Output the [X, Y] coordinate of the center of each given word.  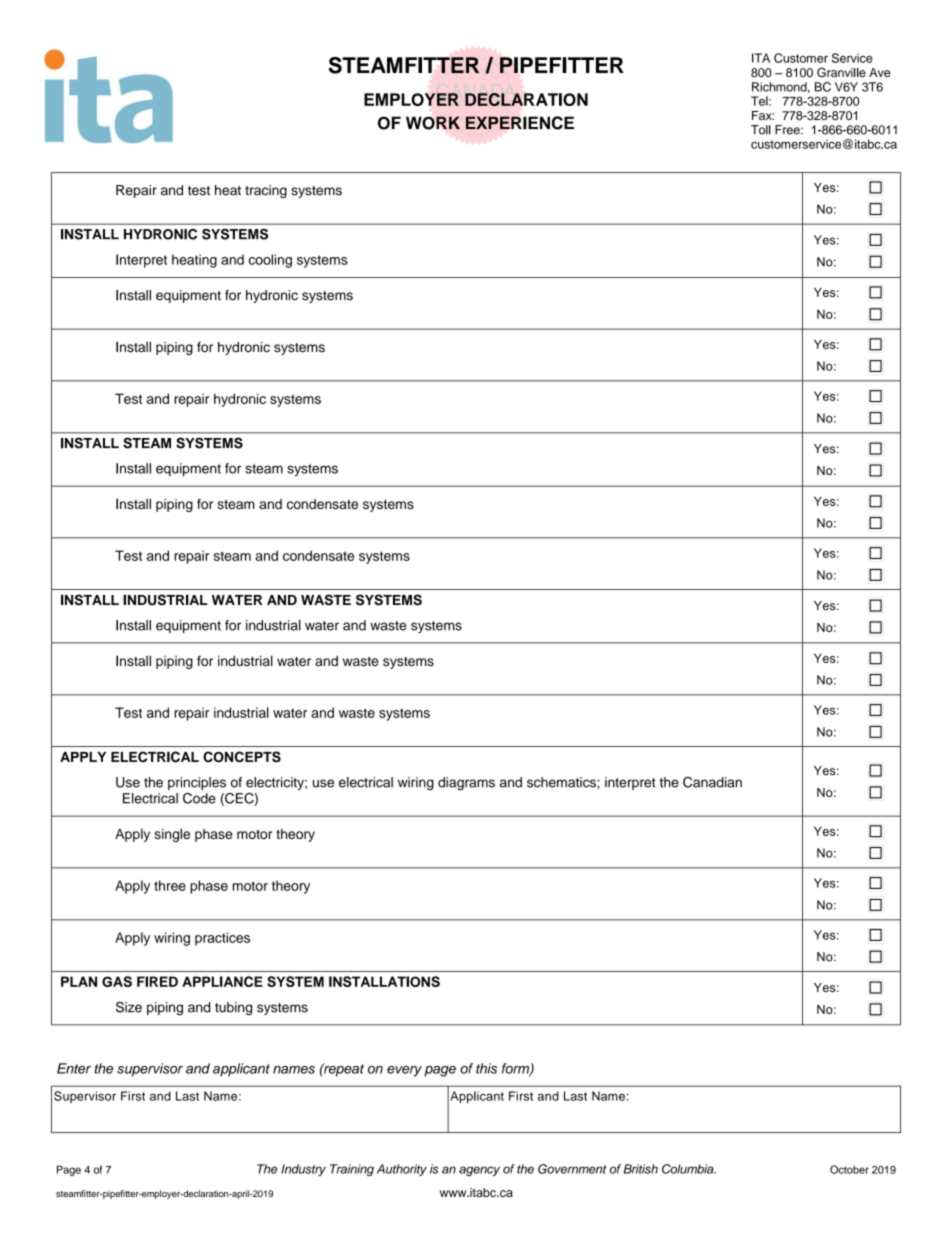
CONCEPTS [242, 757]
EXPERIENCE [520, 123]
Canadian [712, 782]
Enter [74, 1068]
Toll [761, 130]
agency [479, 1171]
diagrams [466, 784]
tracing [266, 191]
